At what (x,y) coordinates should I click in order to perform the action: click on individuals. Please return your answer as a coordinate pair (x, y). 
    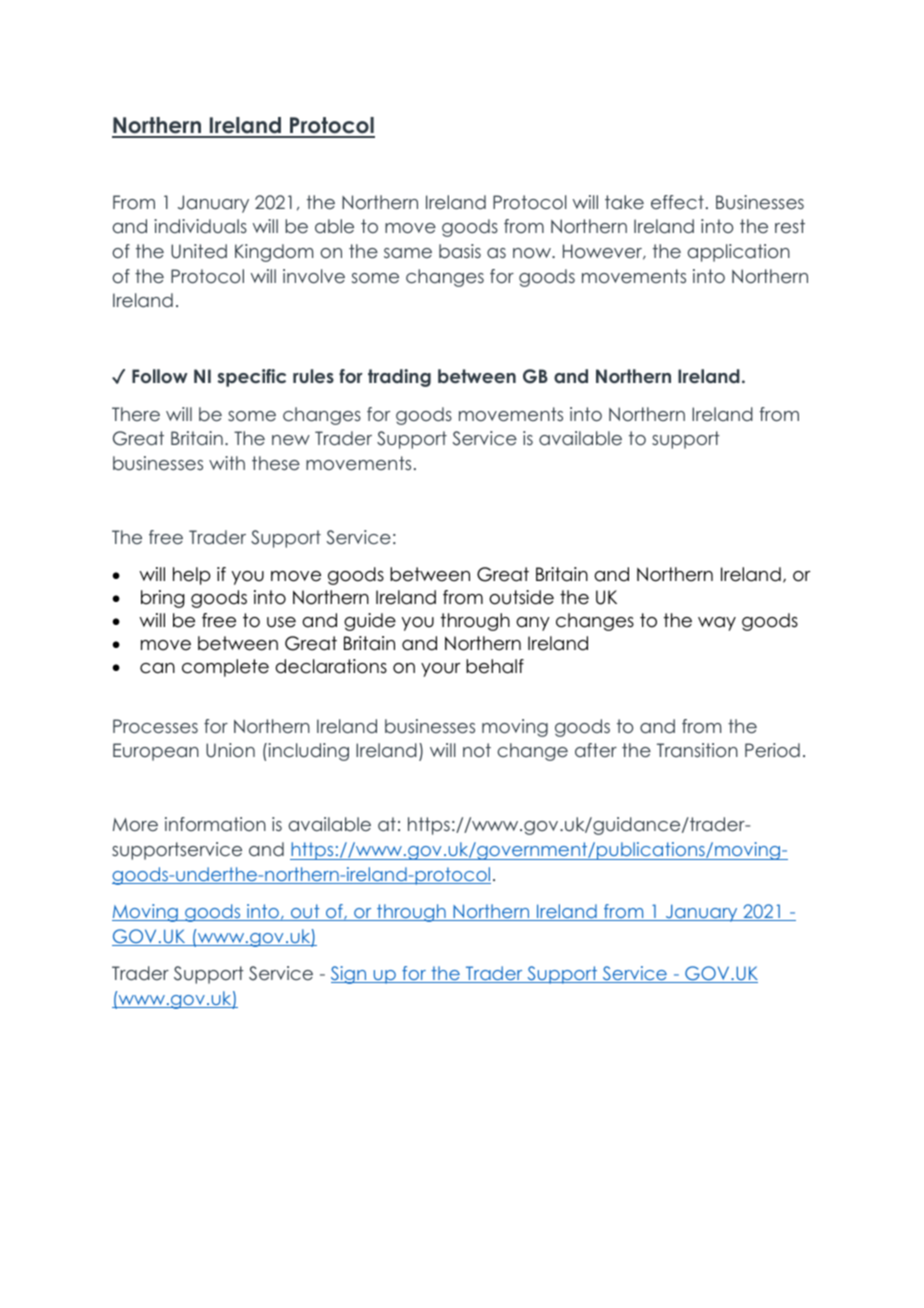
    Looking at the image, I should click on (200, 226).
